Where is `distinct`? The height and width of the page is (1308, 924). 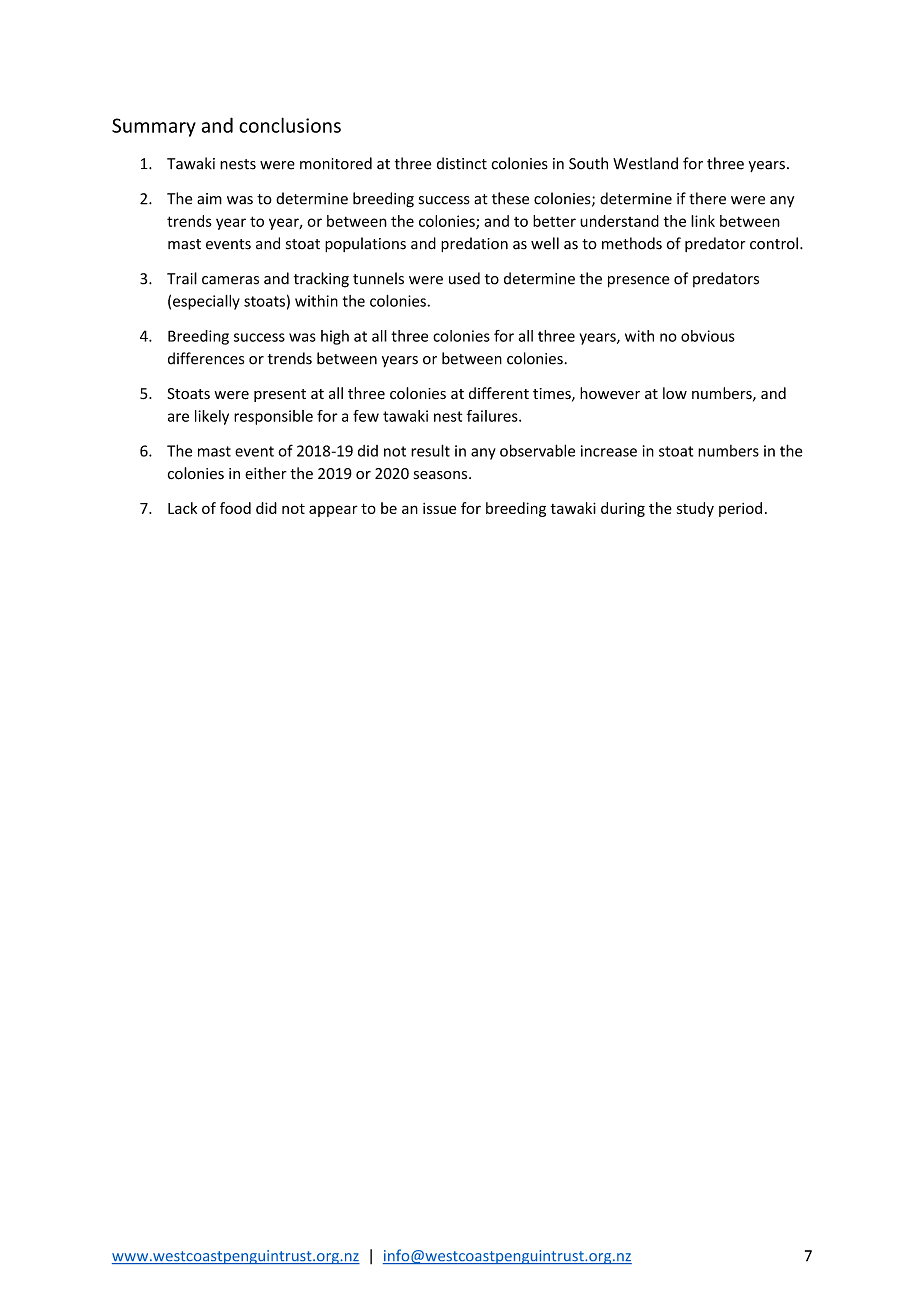 distinct is located at coordinates (462, 163).
